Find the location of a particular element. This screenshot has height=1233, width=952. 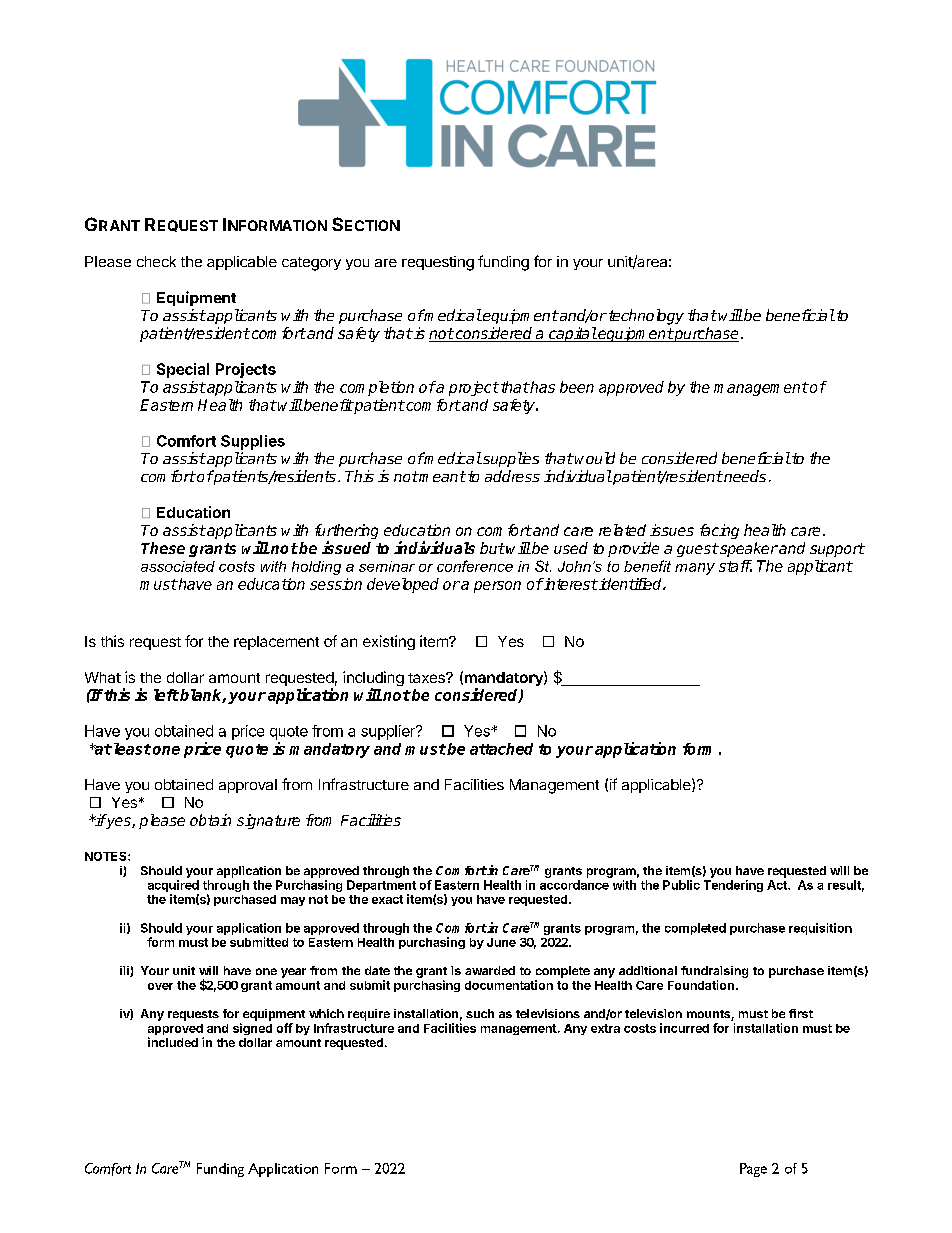

many is located at coordinates (695, 569).
